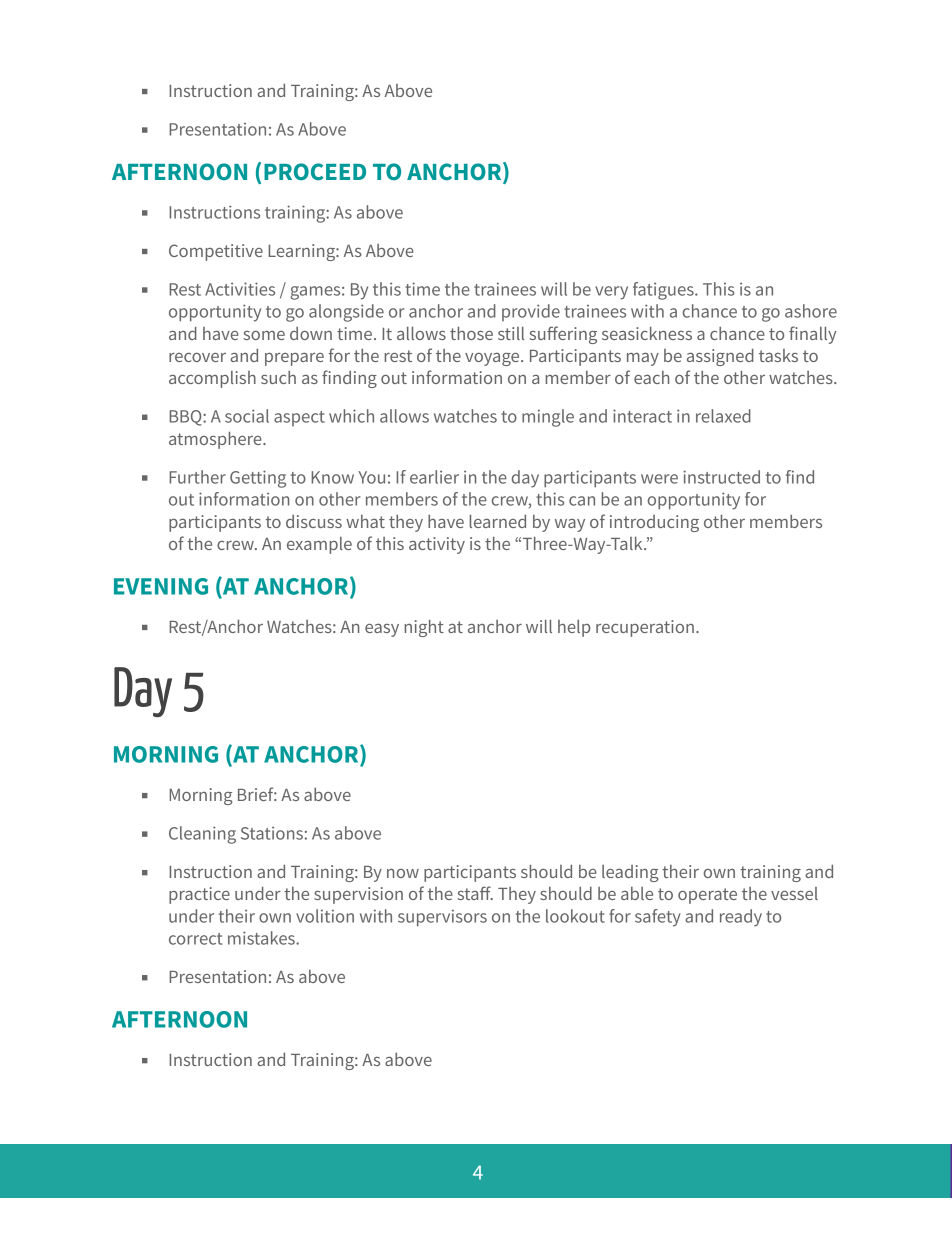  Describe the element at coordinates (664, 291) in the image. I see `fatigues` at that location.
